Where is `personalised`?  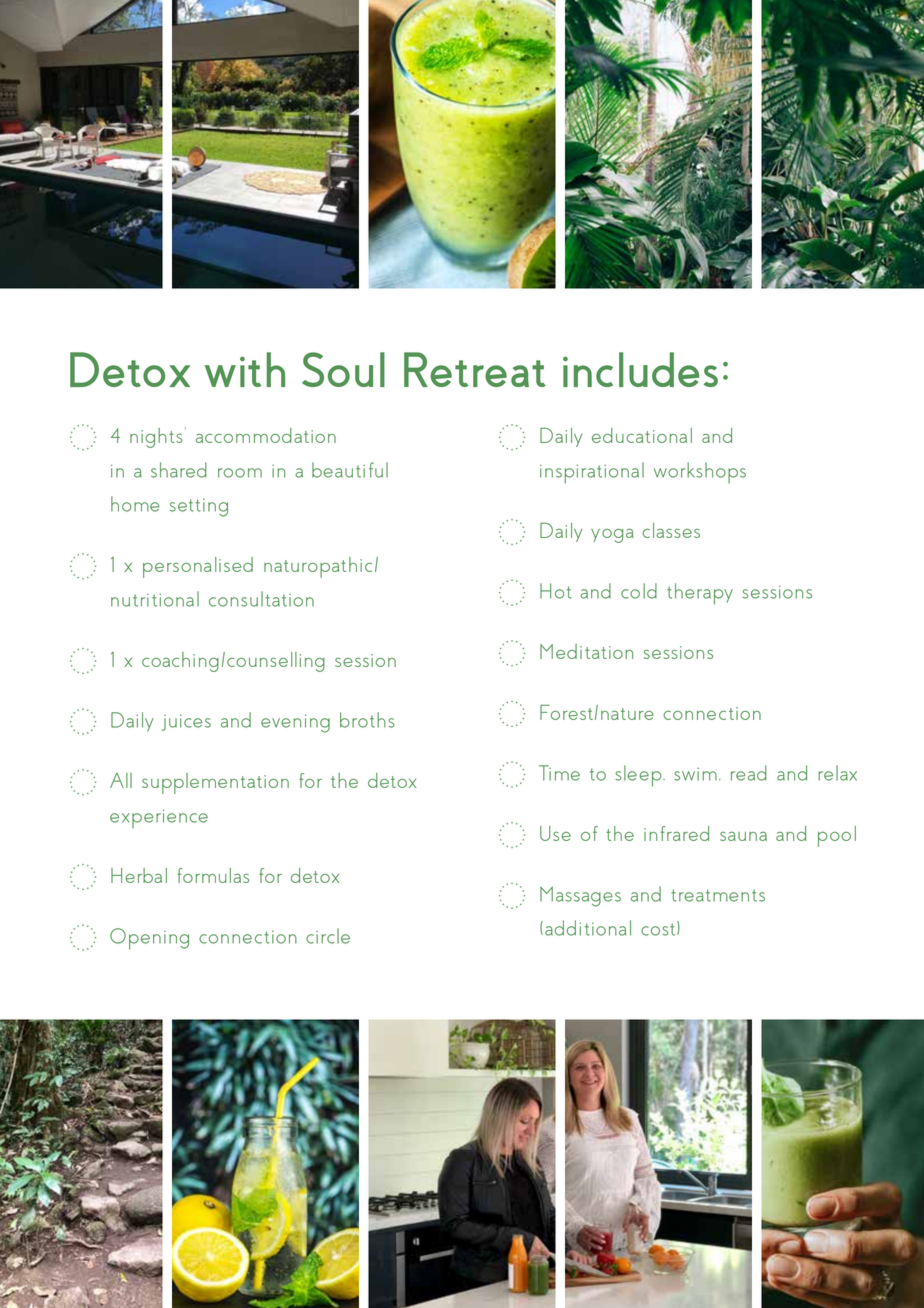
personalised is located at coordinates (198, 567).
